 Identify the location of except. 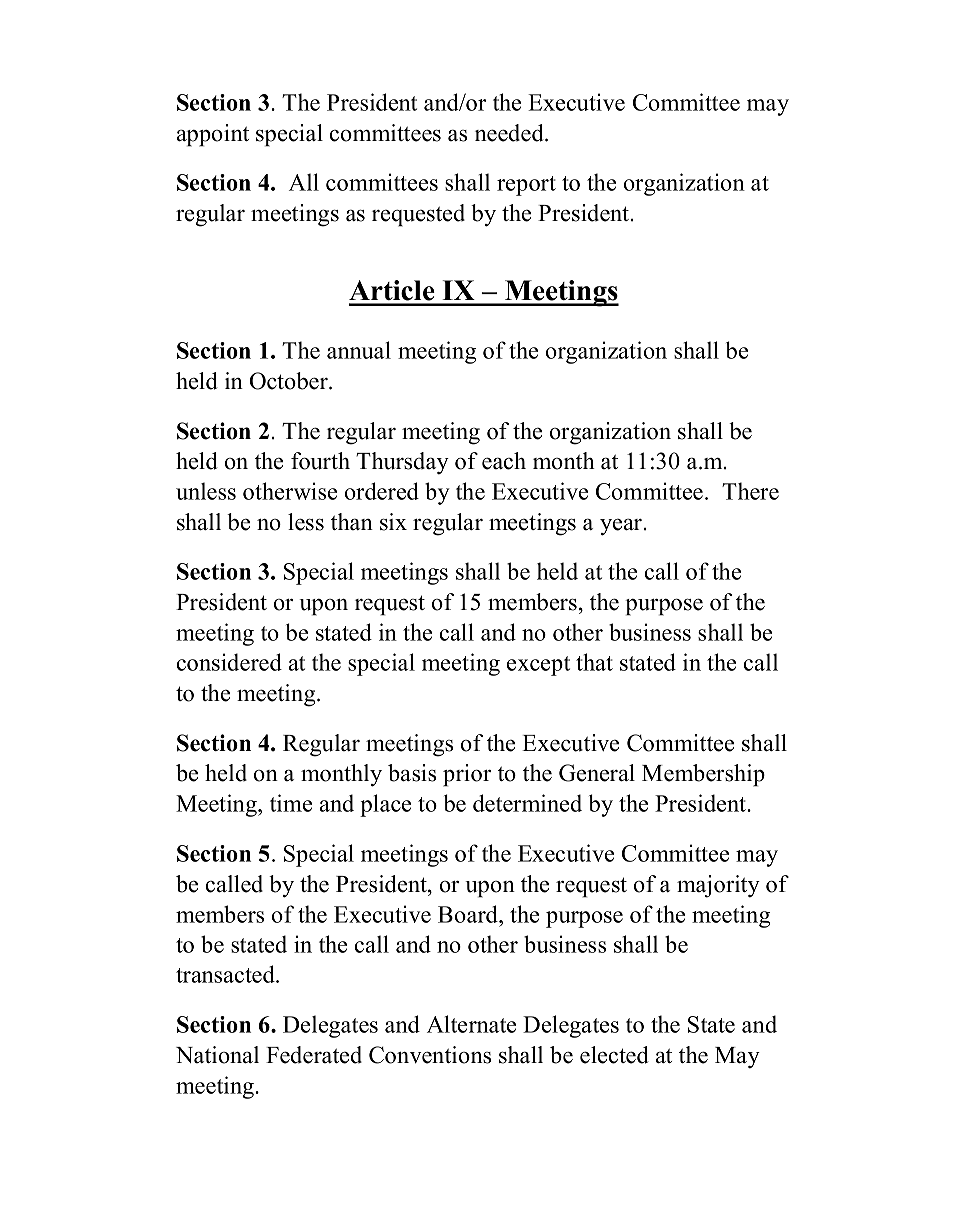
(538, 666).
